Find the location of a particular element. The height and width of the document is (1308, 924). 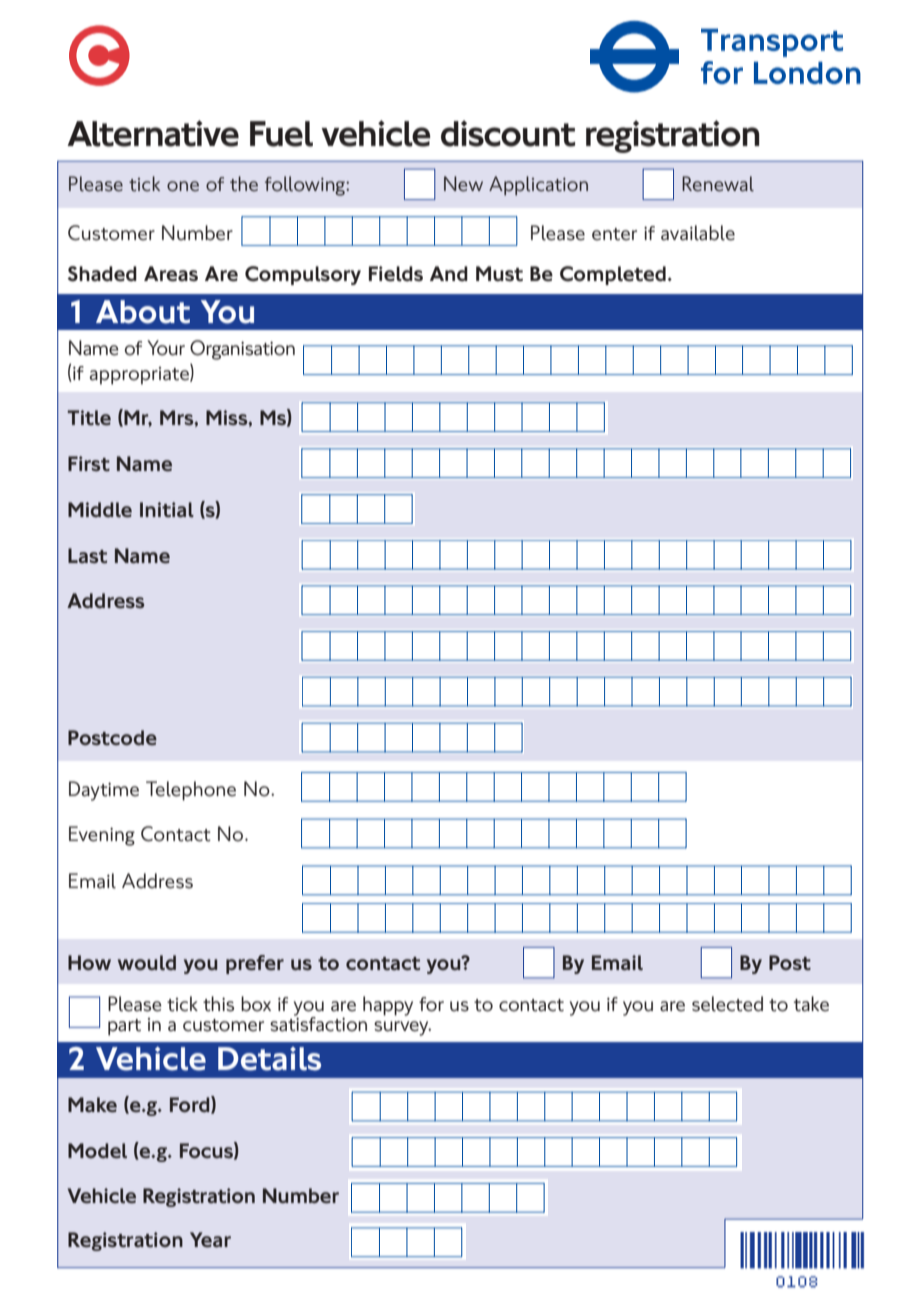

Renewal is located at coordinates (718, 184).
